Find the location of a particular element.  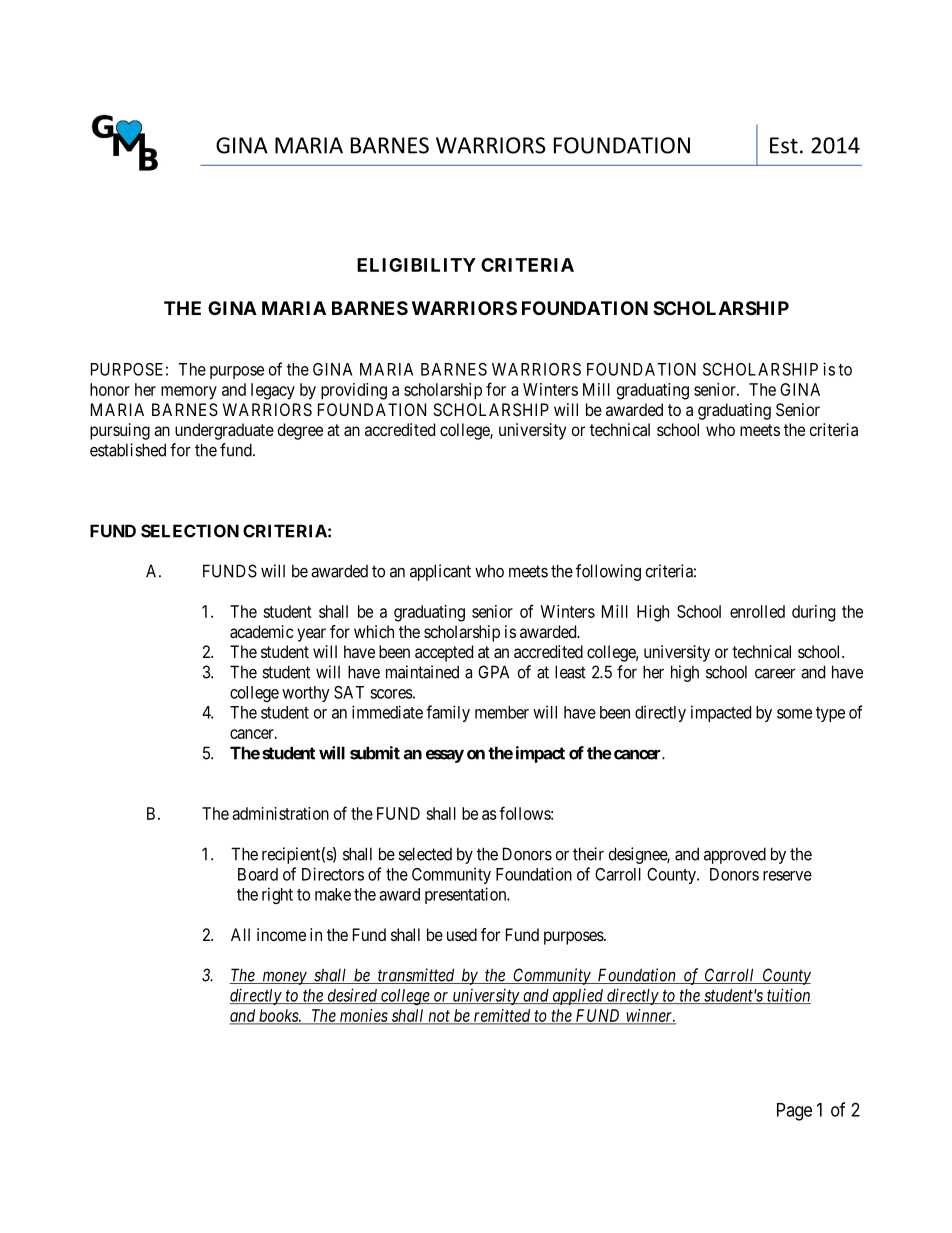

not is located at coordinates (439, 1017).
